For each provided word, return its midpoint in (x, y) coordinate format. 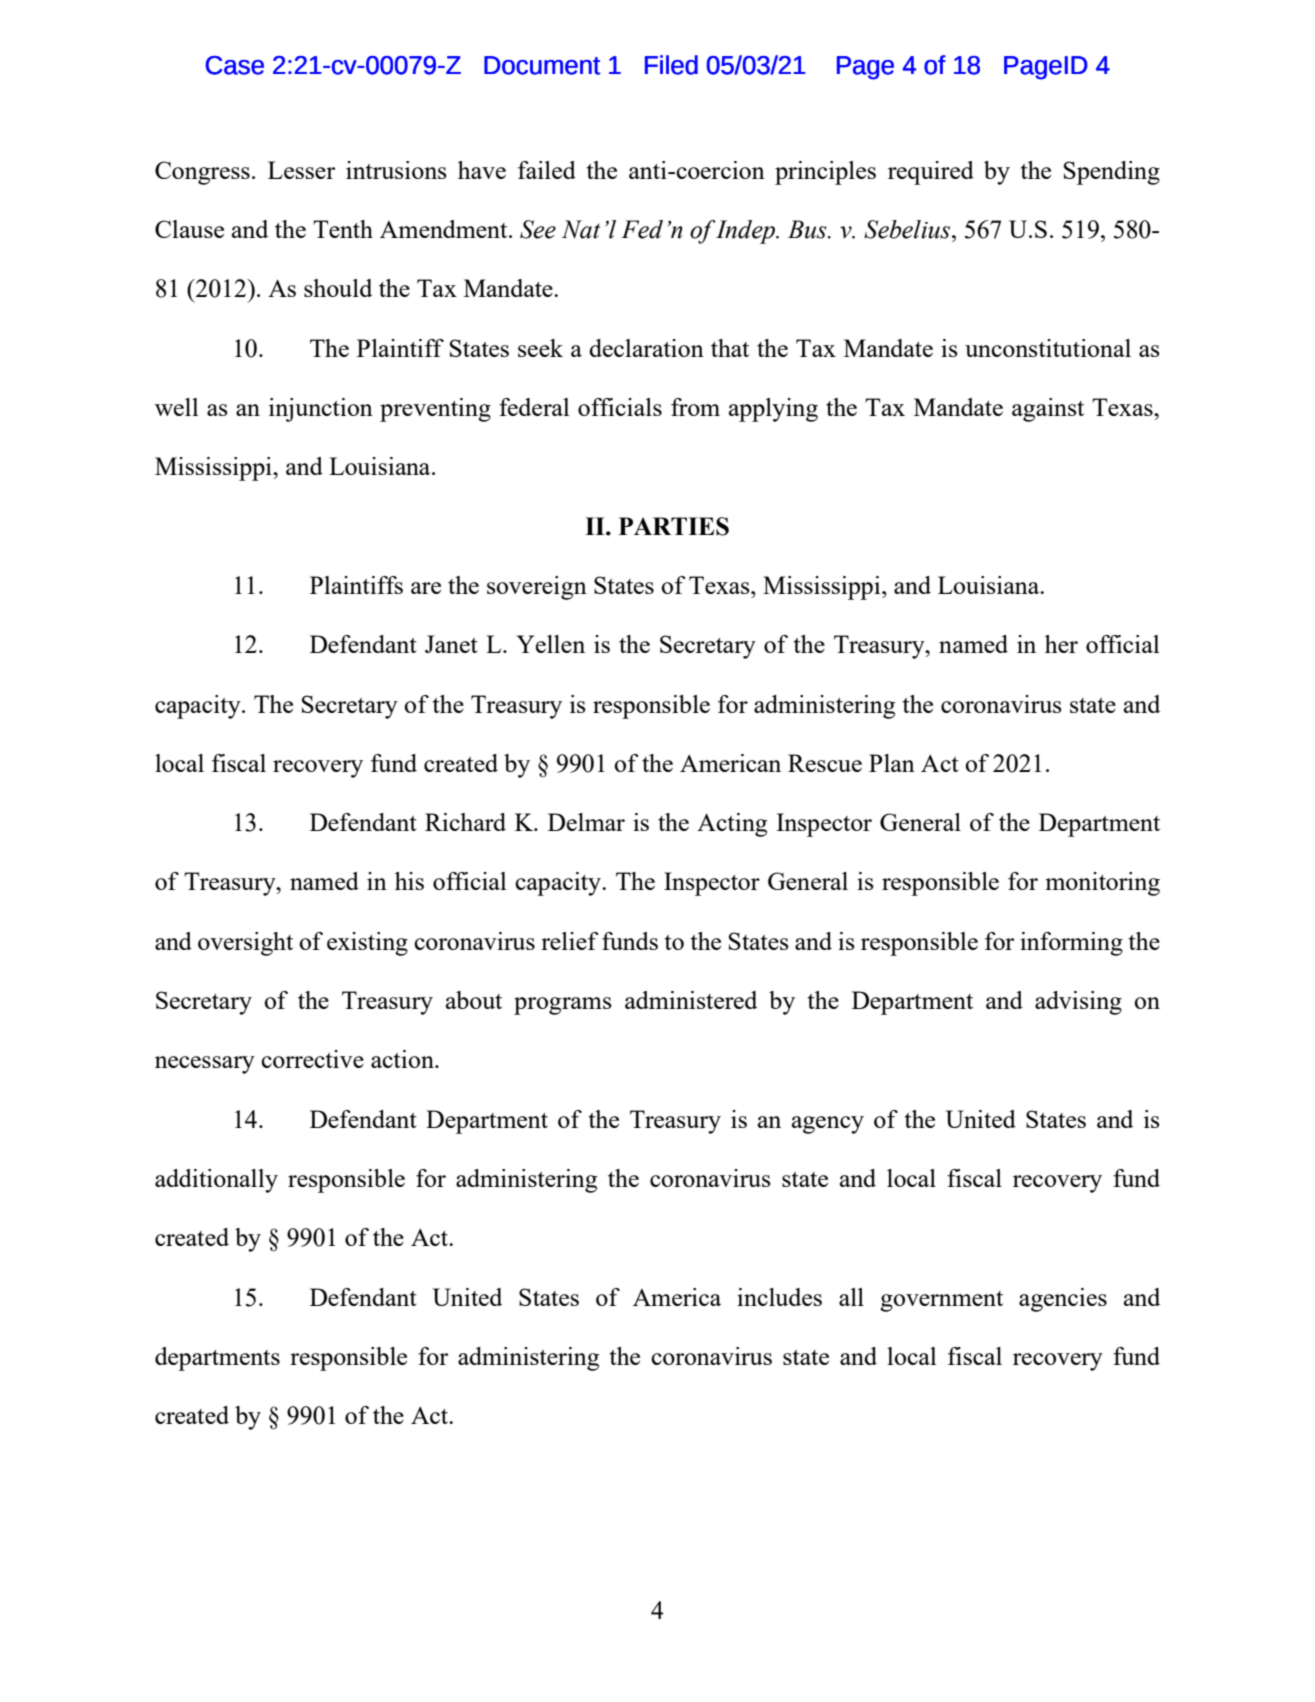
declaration (646, 348)
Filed (671, 65)
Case (235, 65)
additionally (216, 1181)
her (1061, 644)
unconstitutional (1048, 348)
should (338, 288)
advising (1078, 1003)
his (409, 881)
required (931, 173)
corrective (312, 1059)
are (426, 588)
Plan (892, 763)
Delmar (586, 822)
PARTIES (674, 526)
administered (691, 1000)
